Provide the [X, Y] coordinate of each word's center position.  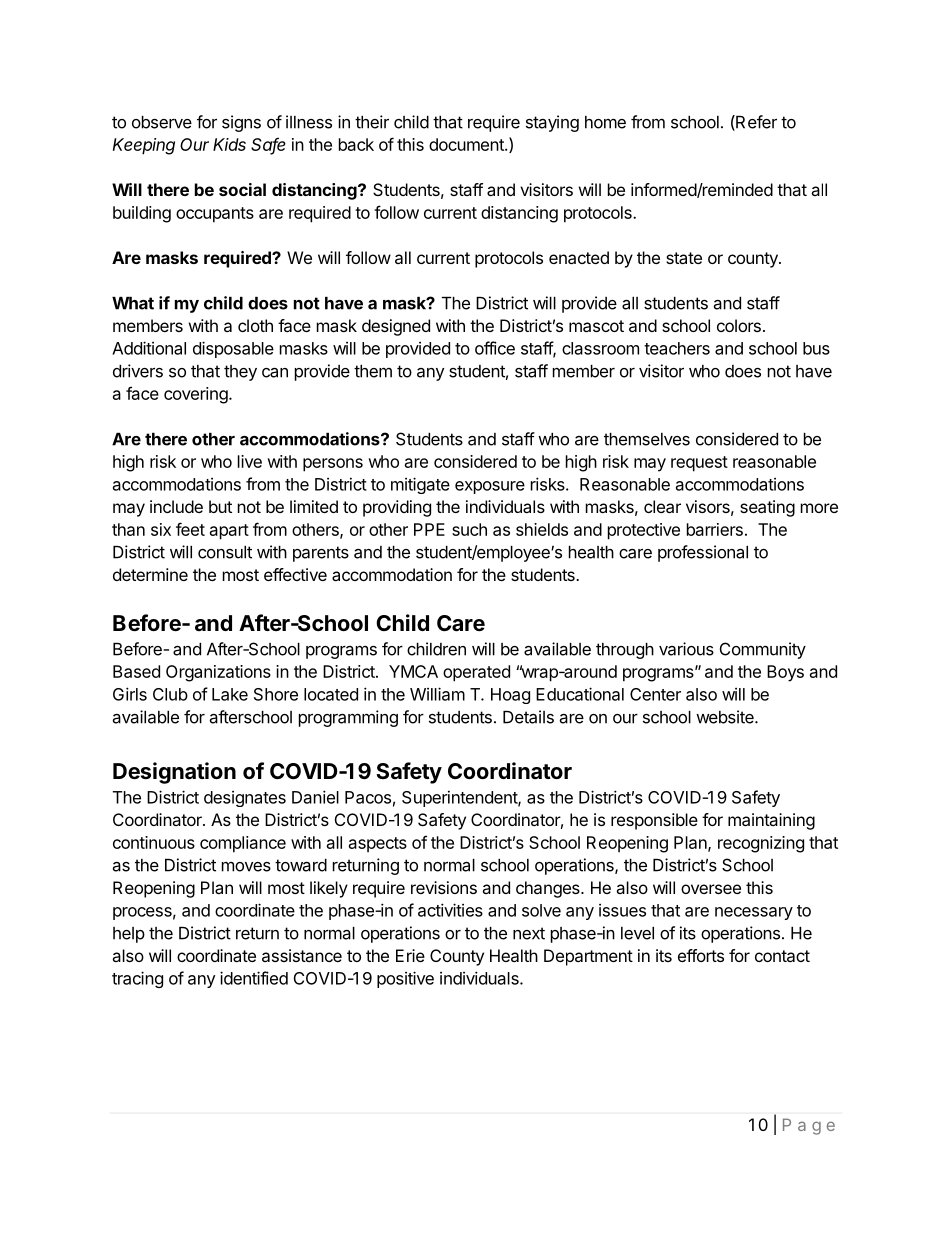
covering [197, 395]
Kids [229, 144]
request [699, 464]
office [495, 348]
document [467, 144]
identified [254, 978]
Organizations [218, 673]
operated [476, 673]
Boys [785, 673]
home [605, 122]
